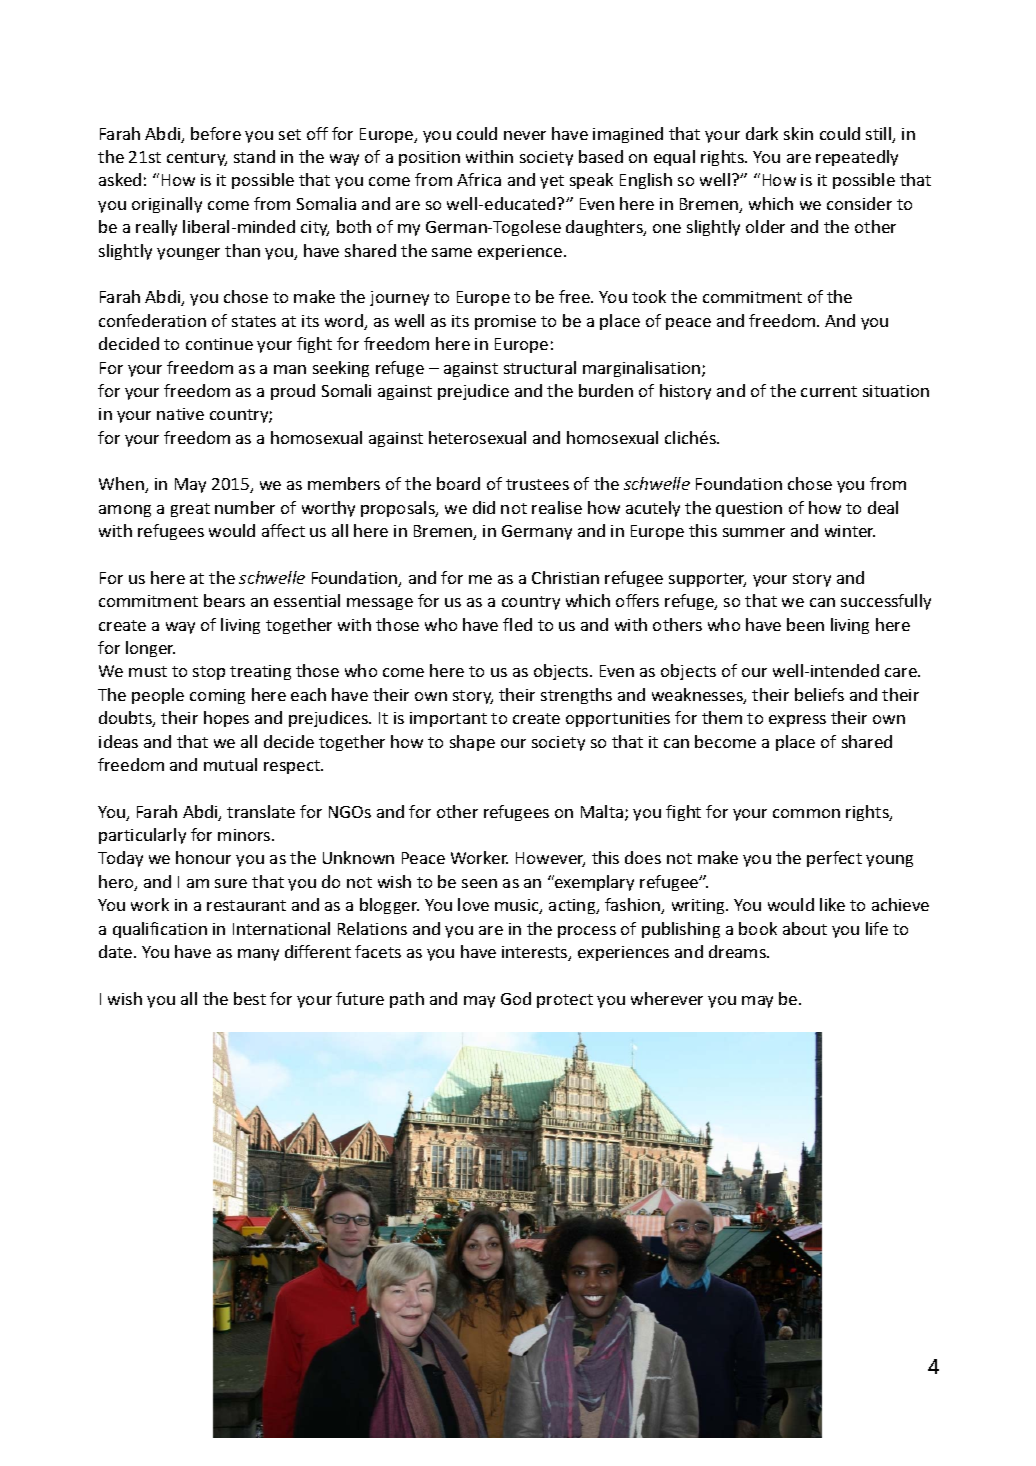  What do you see at coordinates (516, 998) in the document?
I see `God` at bounding box center [516, 998].
